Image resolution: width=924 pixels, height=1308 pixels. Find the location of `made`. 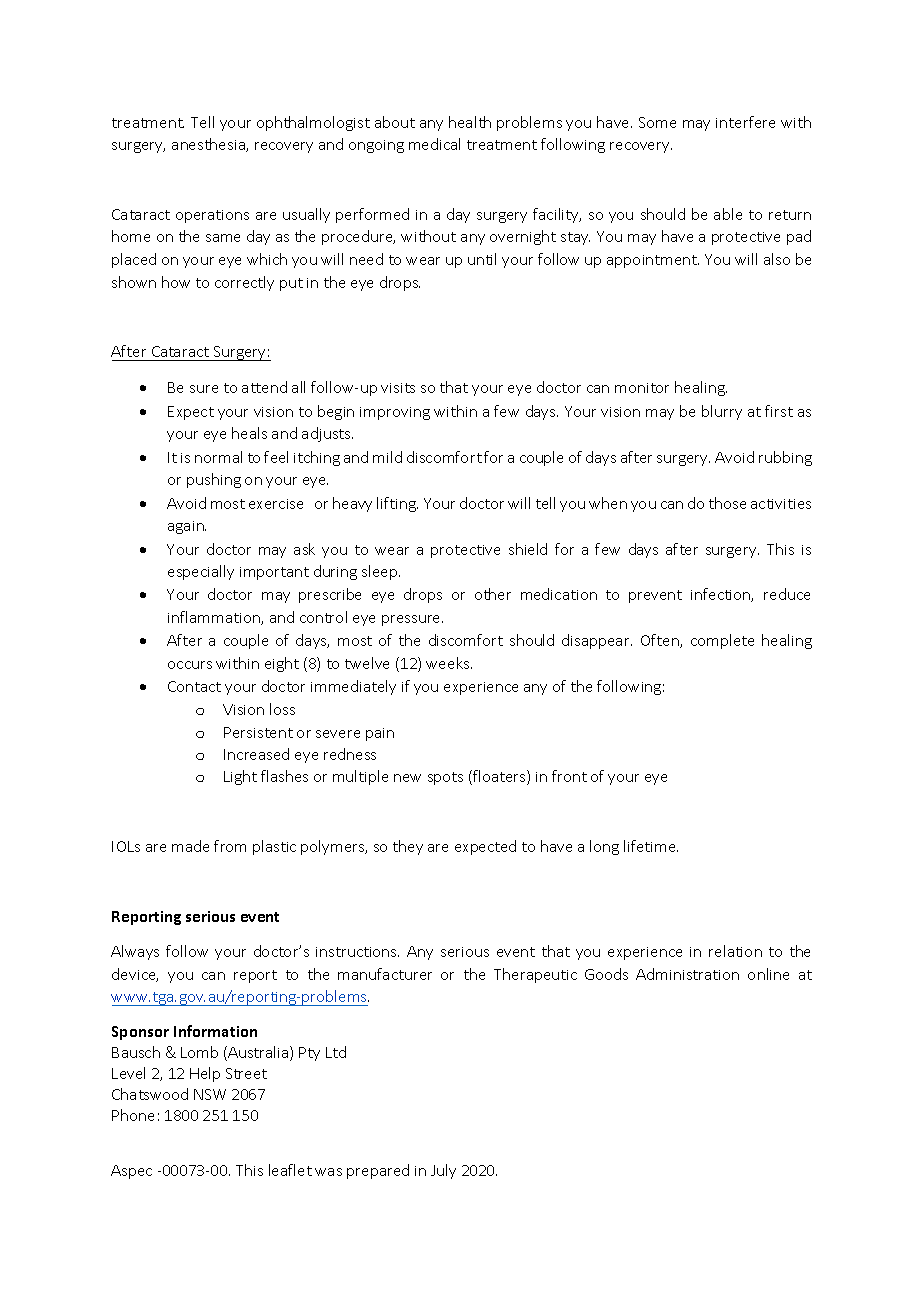

made is located at coordinates (190, 846).
